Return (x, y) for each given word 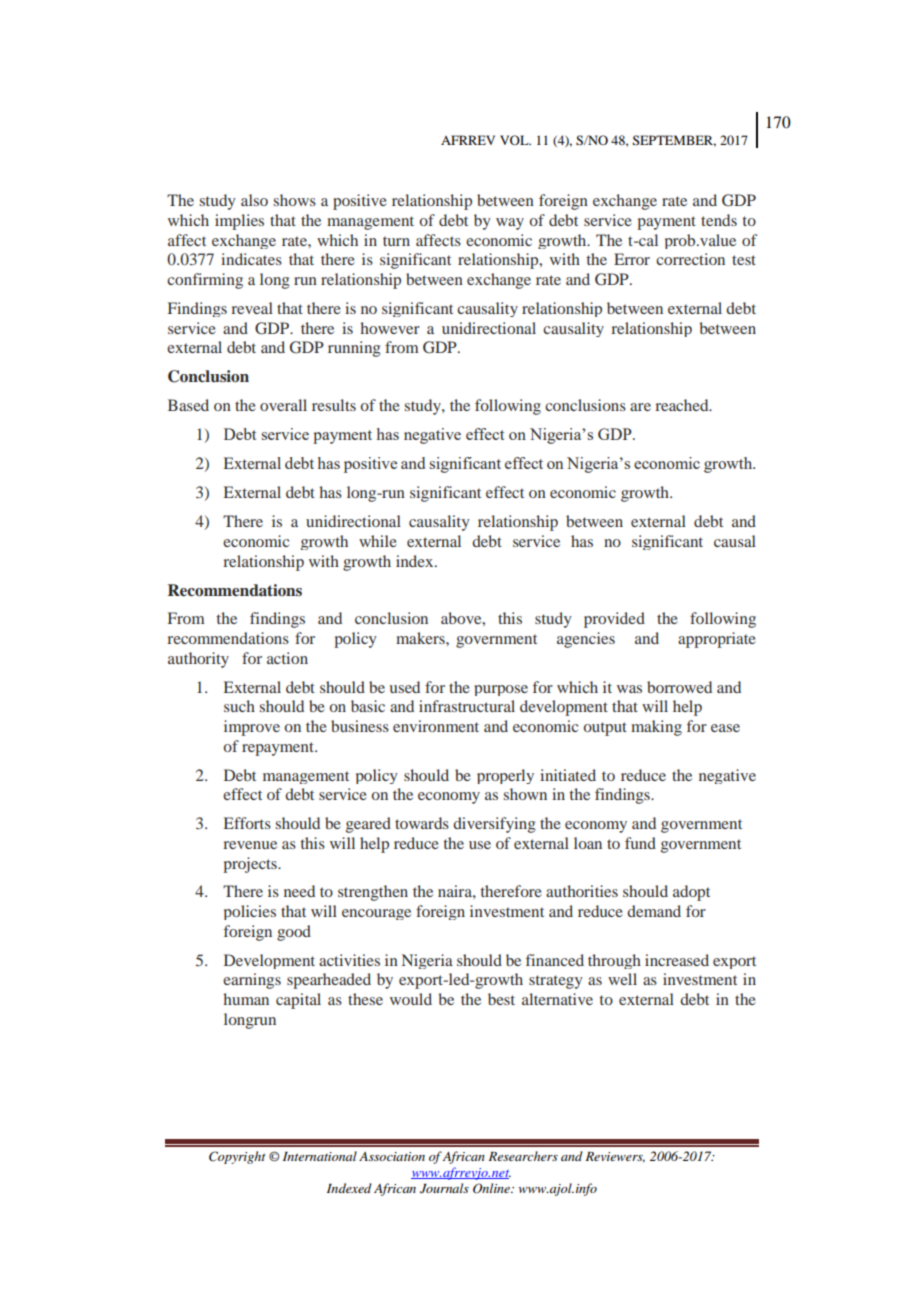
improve (252, 728)
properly (505, 776)
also (254, 200)
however (390, 328)
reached (683, 405)
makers (421, 638)
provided (614, 620)
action (287, 658)
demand (654, 911)
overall (283, 405)
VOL (515, 140)
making (656, 728)
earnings (252, 981)
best (501, 999)
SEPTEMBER (674, 141)
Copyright (237, 1157)
